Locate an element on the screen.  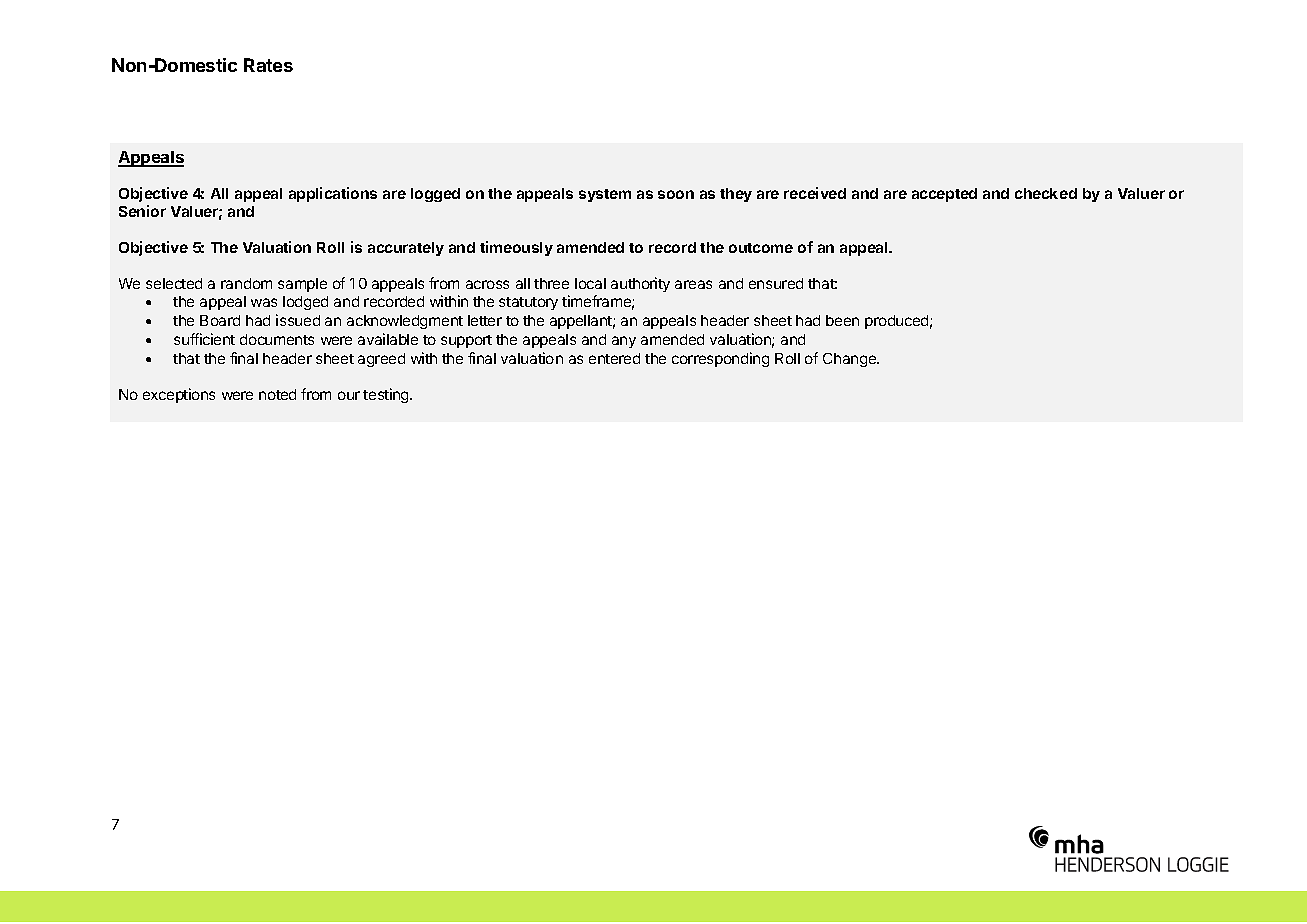
noted is located at coordinates (277, 394).
